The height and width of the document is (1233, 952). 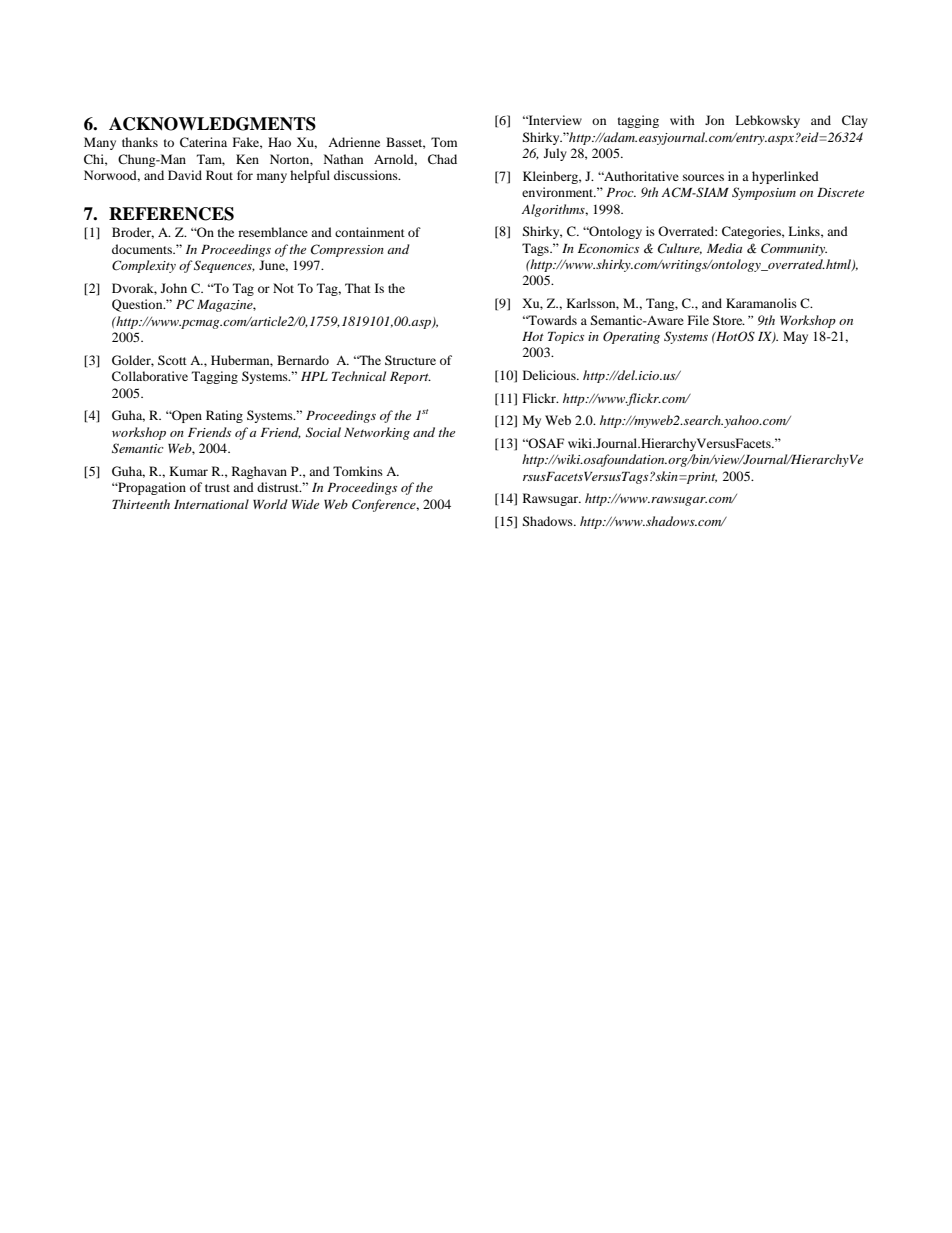 What do you see at coordinates (211, 504) in the document?
I see `International` at bounding box center [211, 504].
